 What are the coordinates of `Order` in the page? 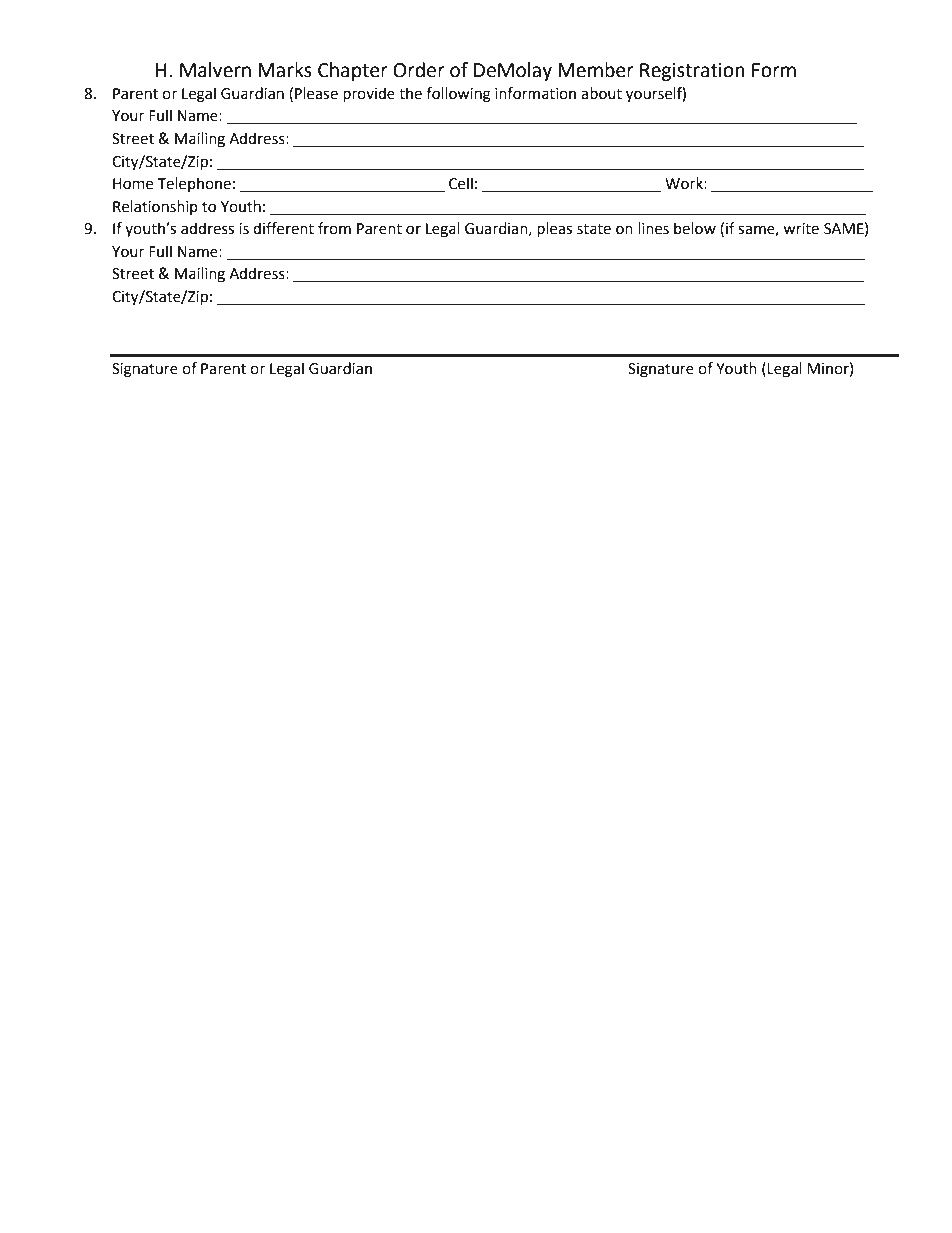 It's located at (419, 70).
